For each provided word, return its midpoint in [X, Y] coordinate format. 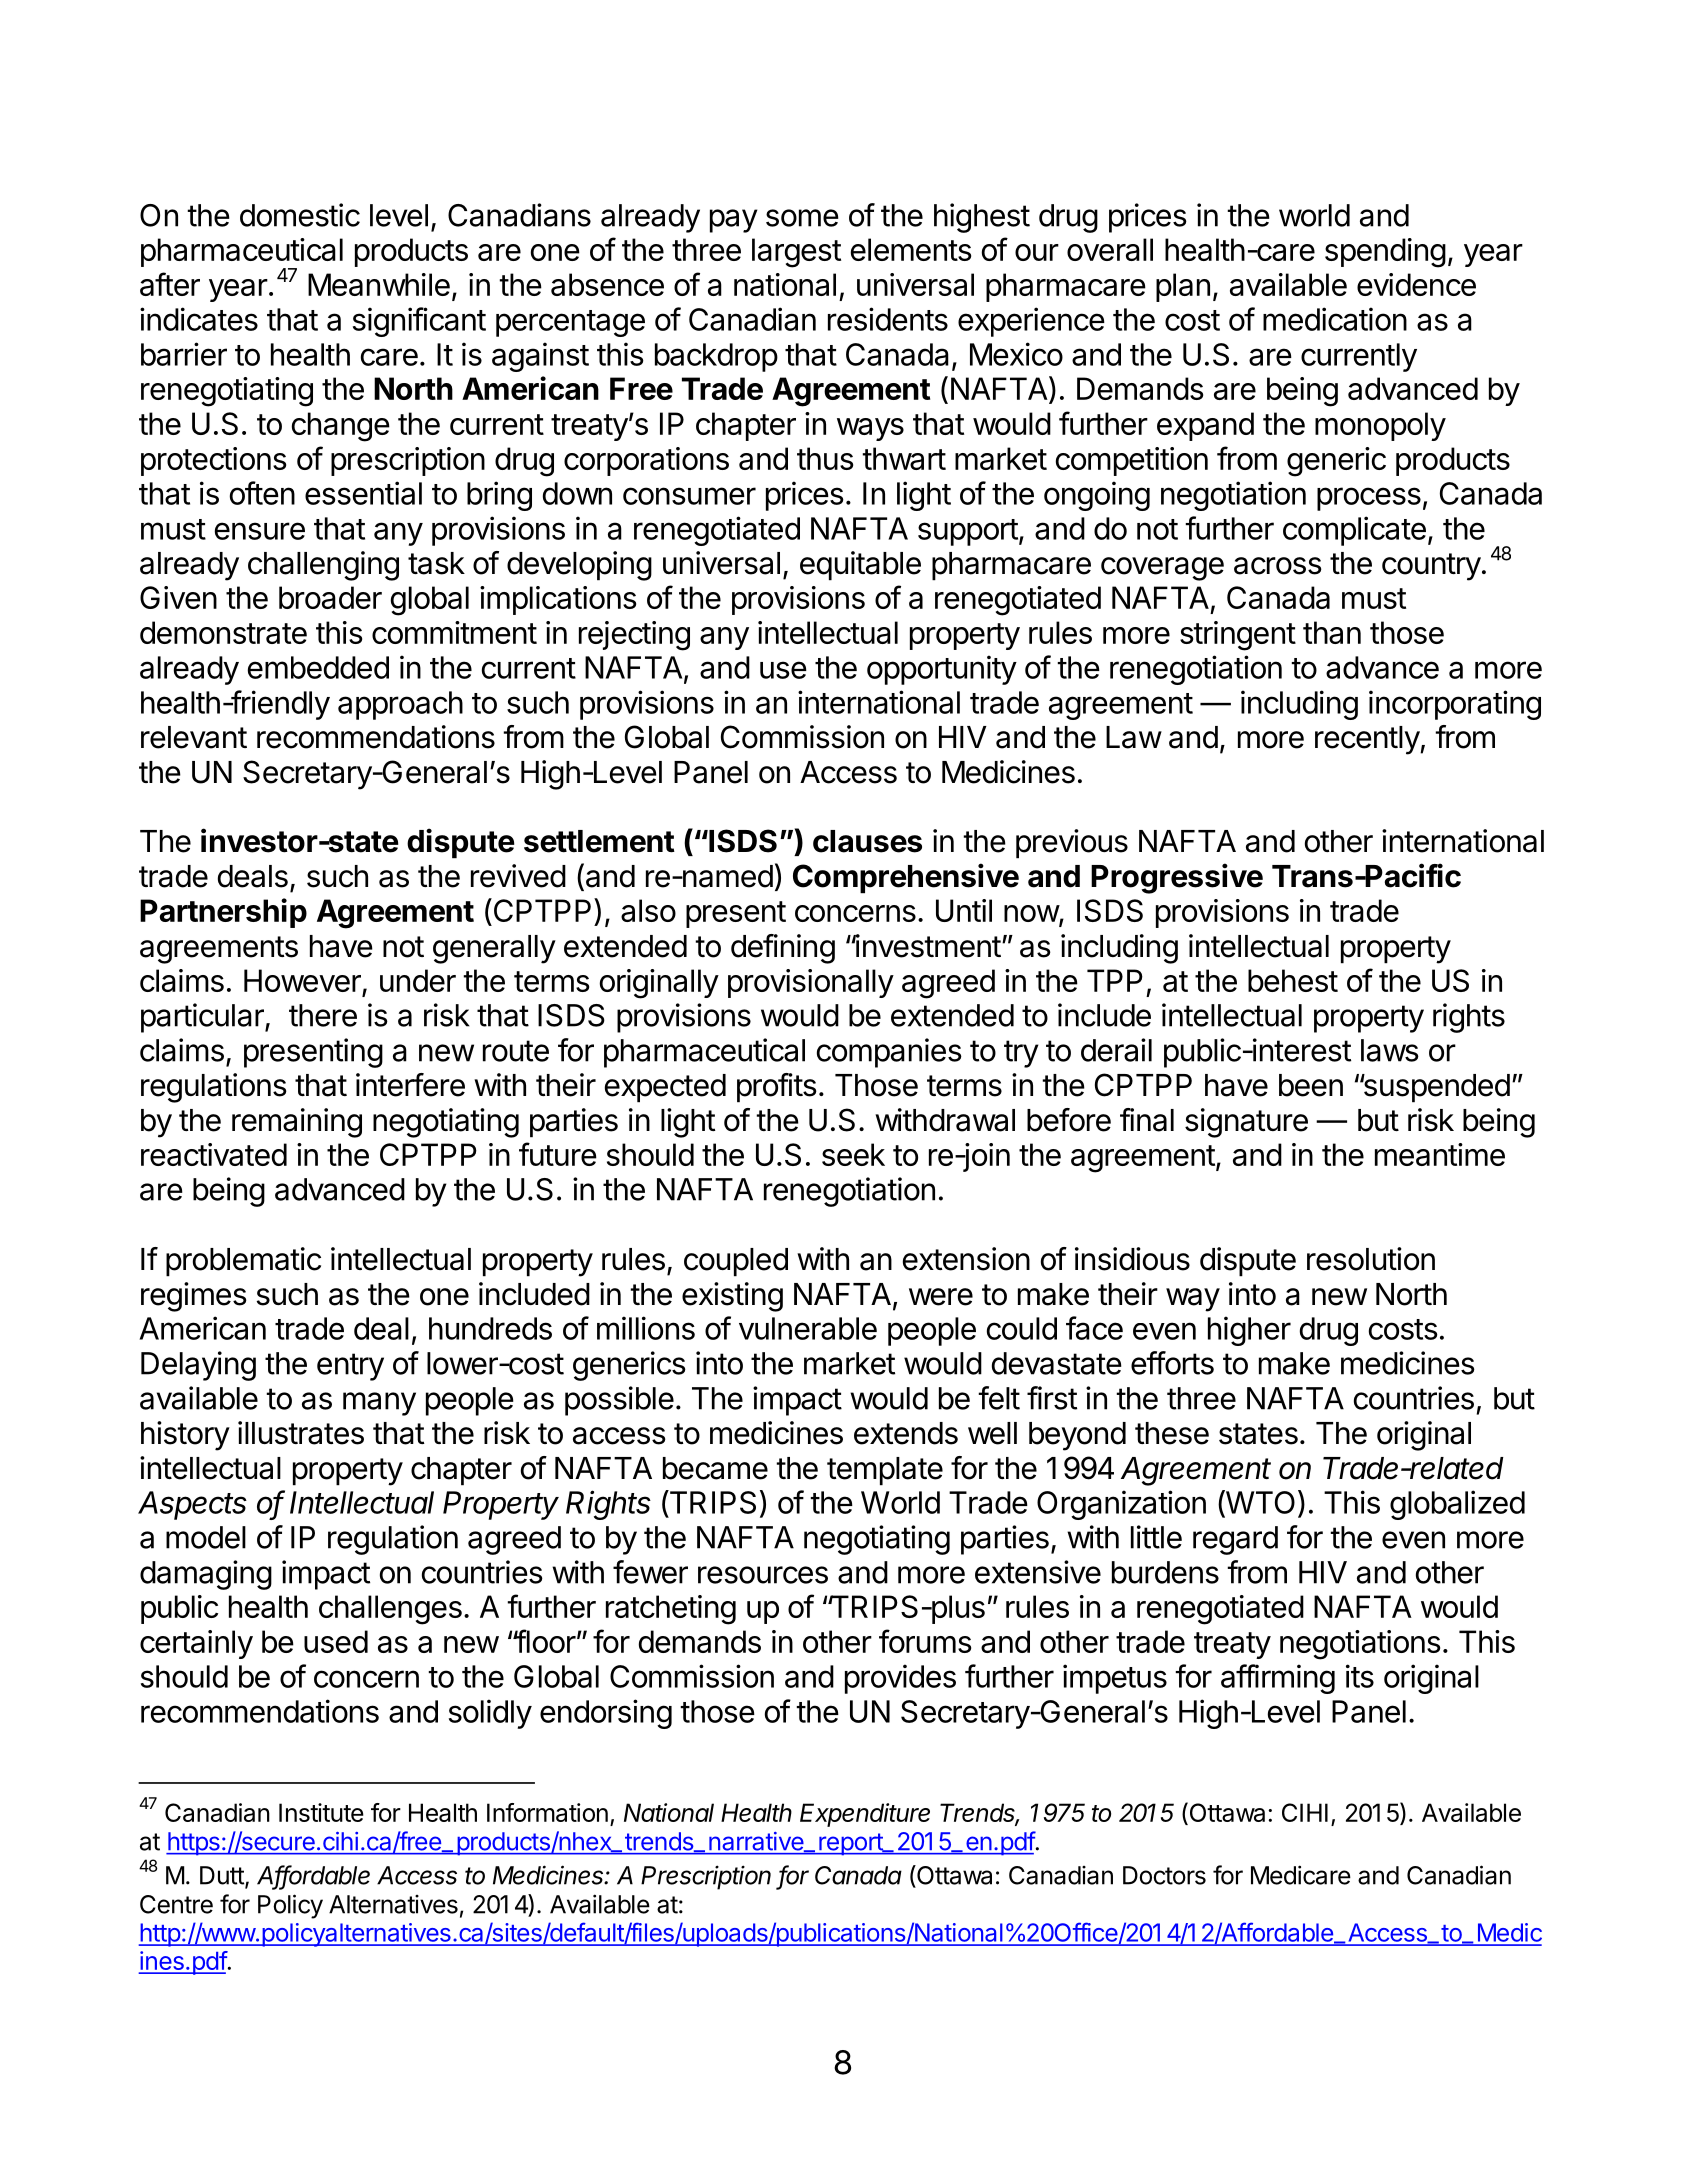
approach [400, 705]
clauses [867, 841]
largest [796, 253]
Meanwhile [379, 284]
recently [1368, 740]
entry [350, 1367]
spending [1385, 253]
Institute [321, 1812]
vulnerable [808, 1328]
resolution [1371, 1259]
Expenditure [865, 1815]
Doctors [1164, 1875]
